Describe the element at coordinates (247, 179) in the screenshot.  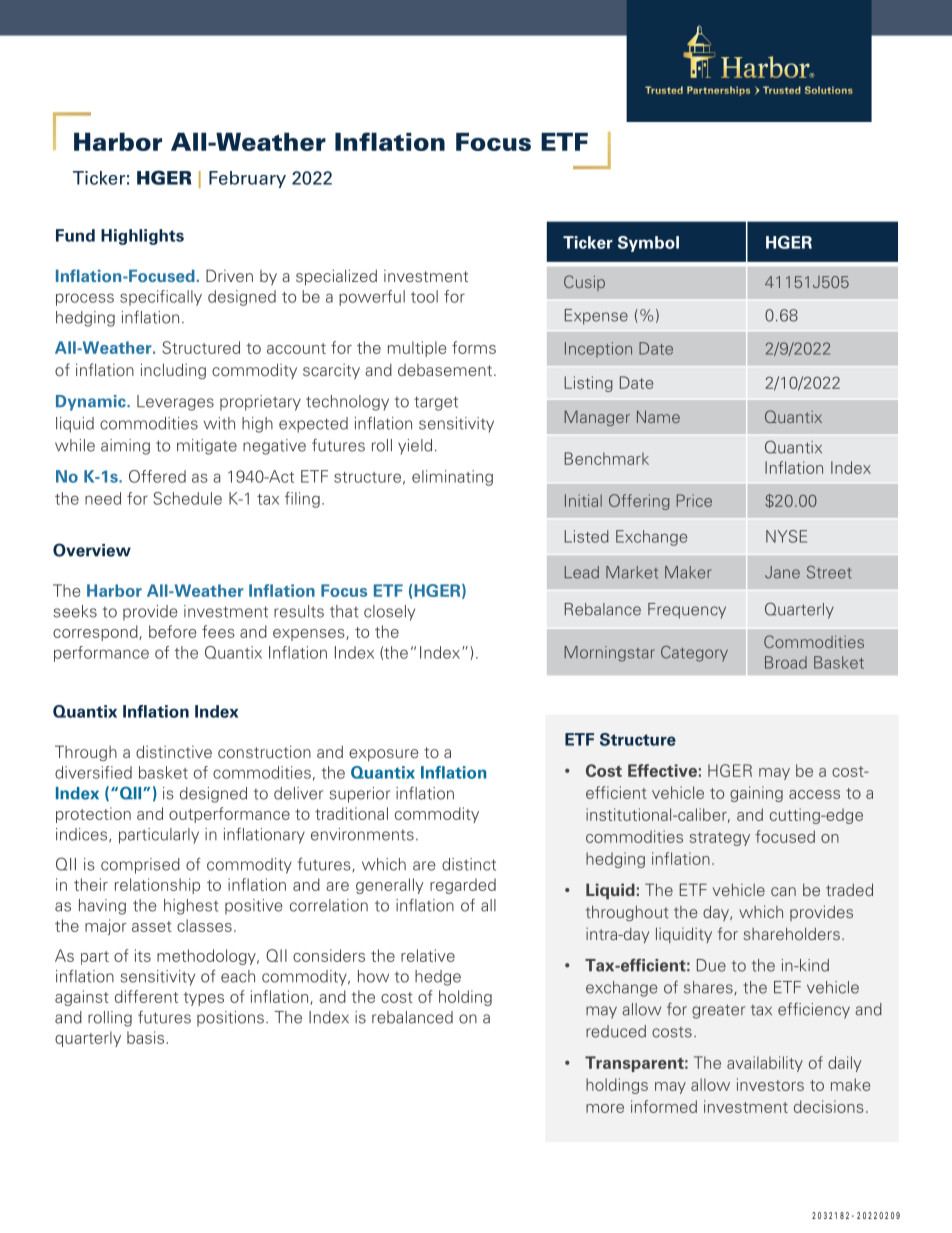
I see `February` at that location.
